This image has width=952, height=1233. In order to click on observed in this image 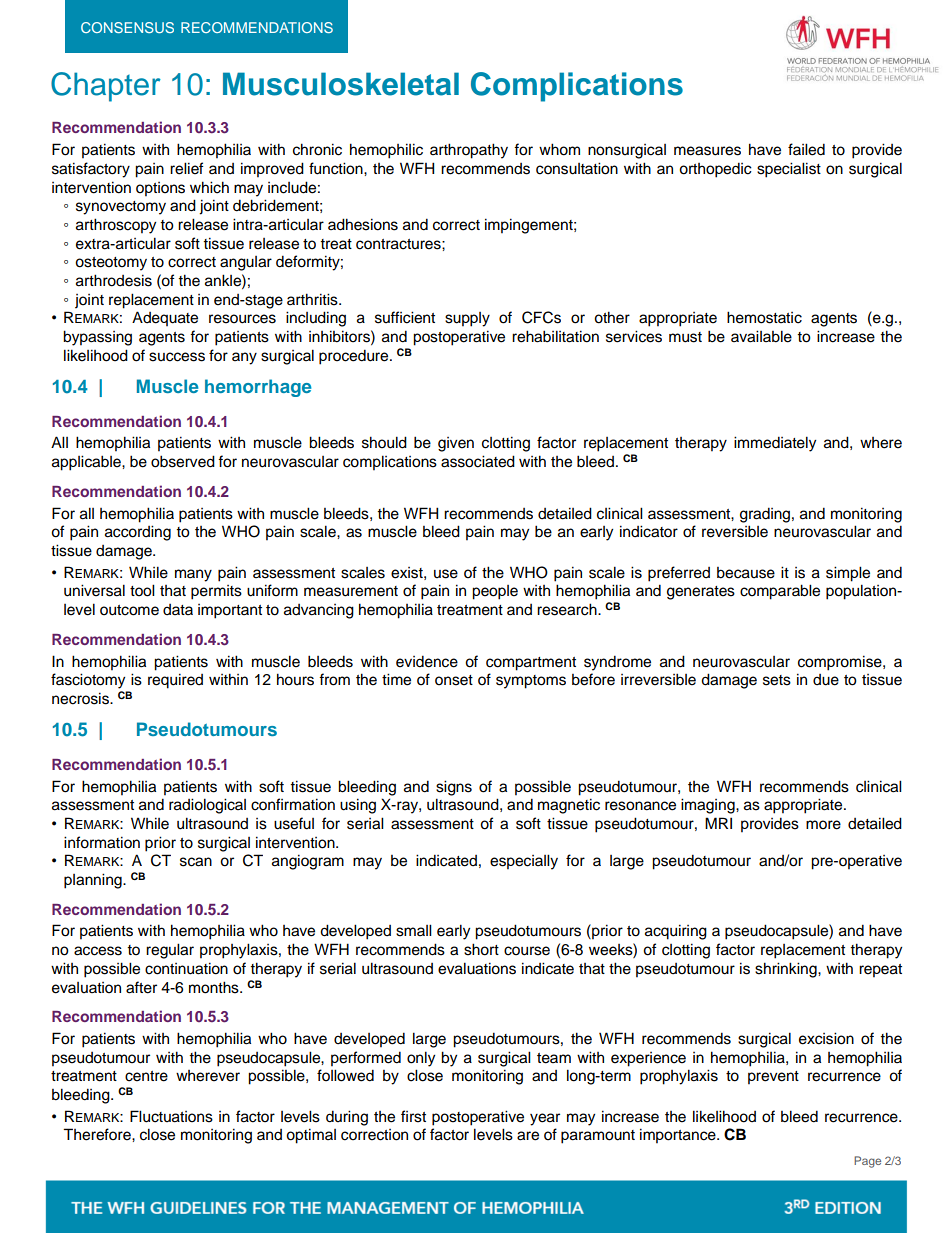, I will do `click(183, 461)`.
